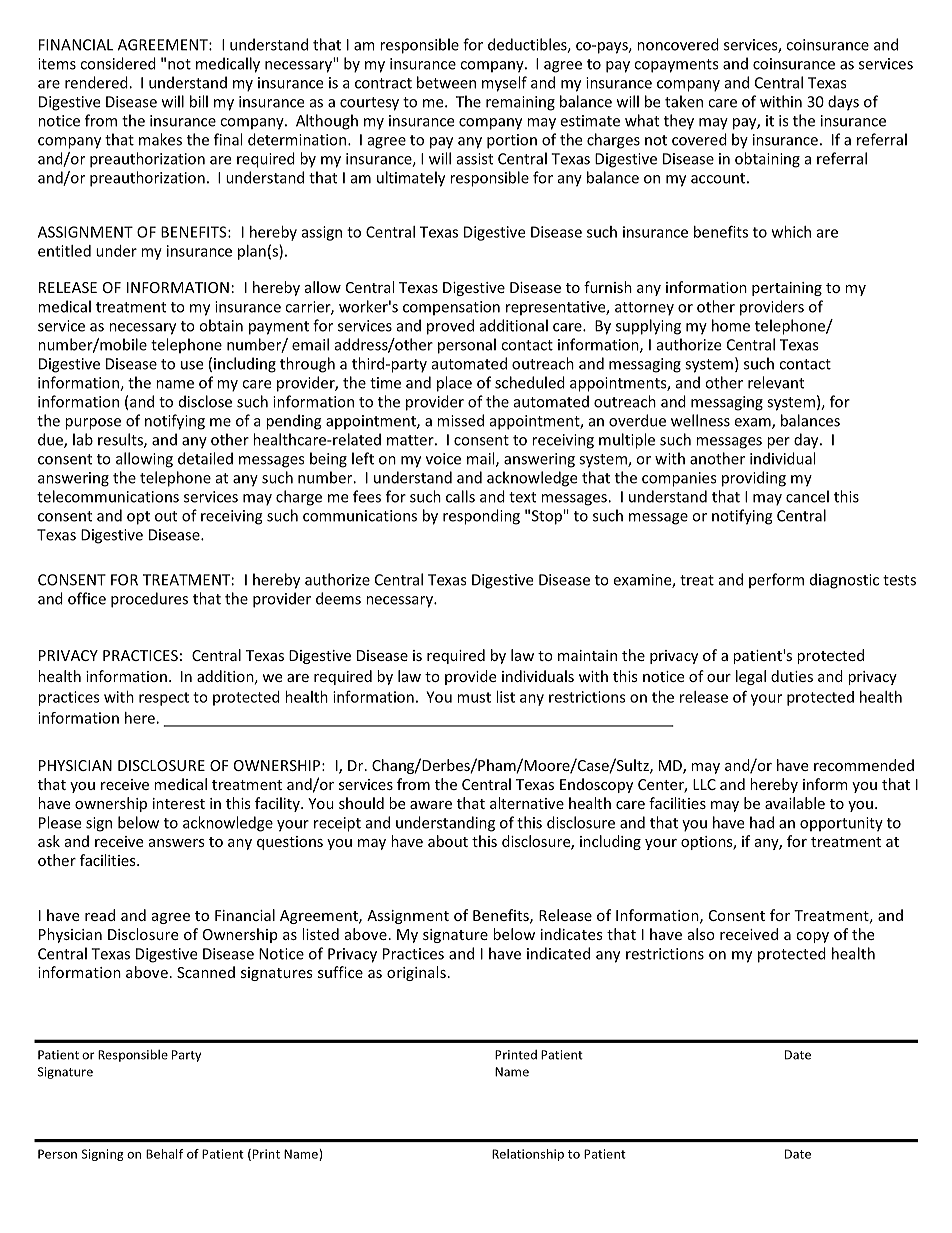 The image size is (952, 1233). I want to click on Behalf, so click(165, 1154).
